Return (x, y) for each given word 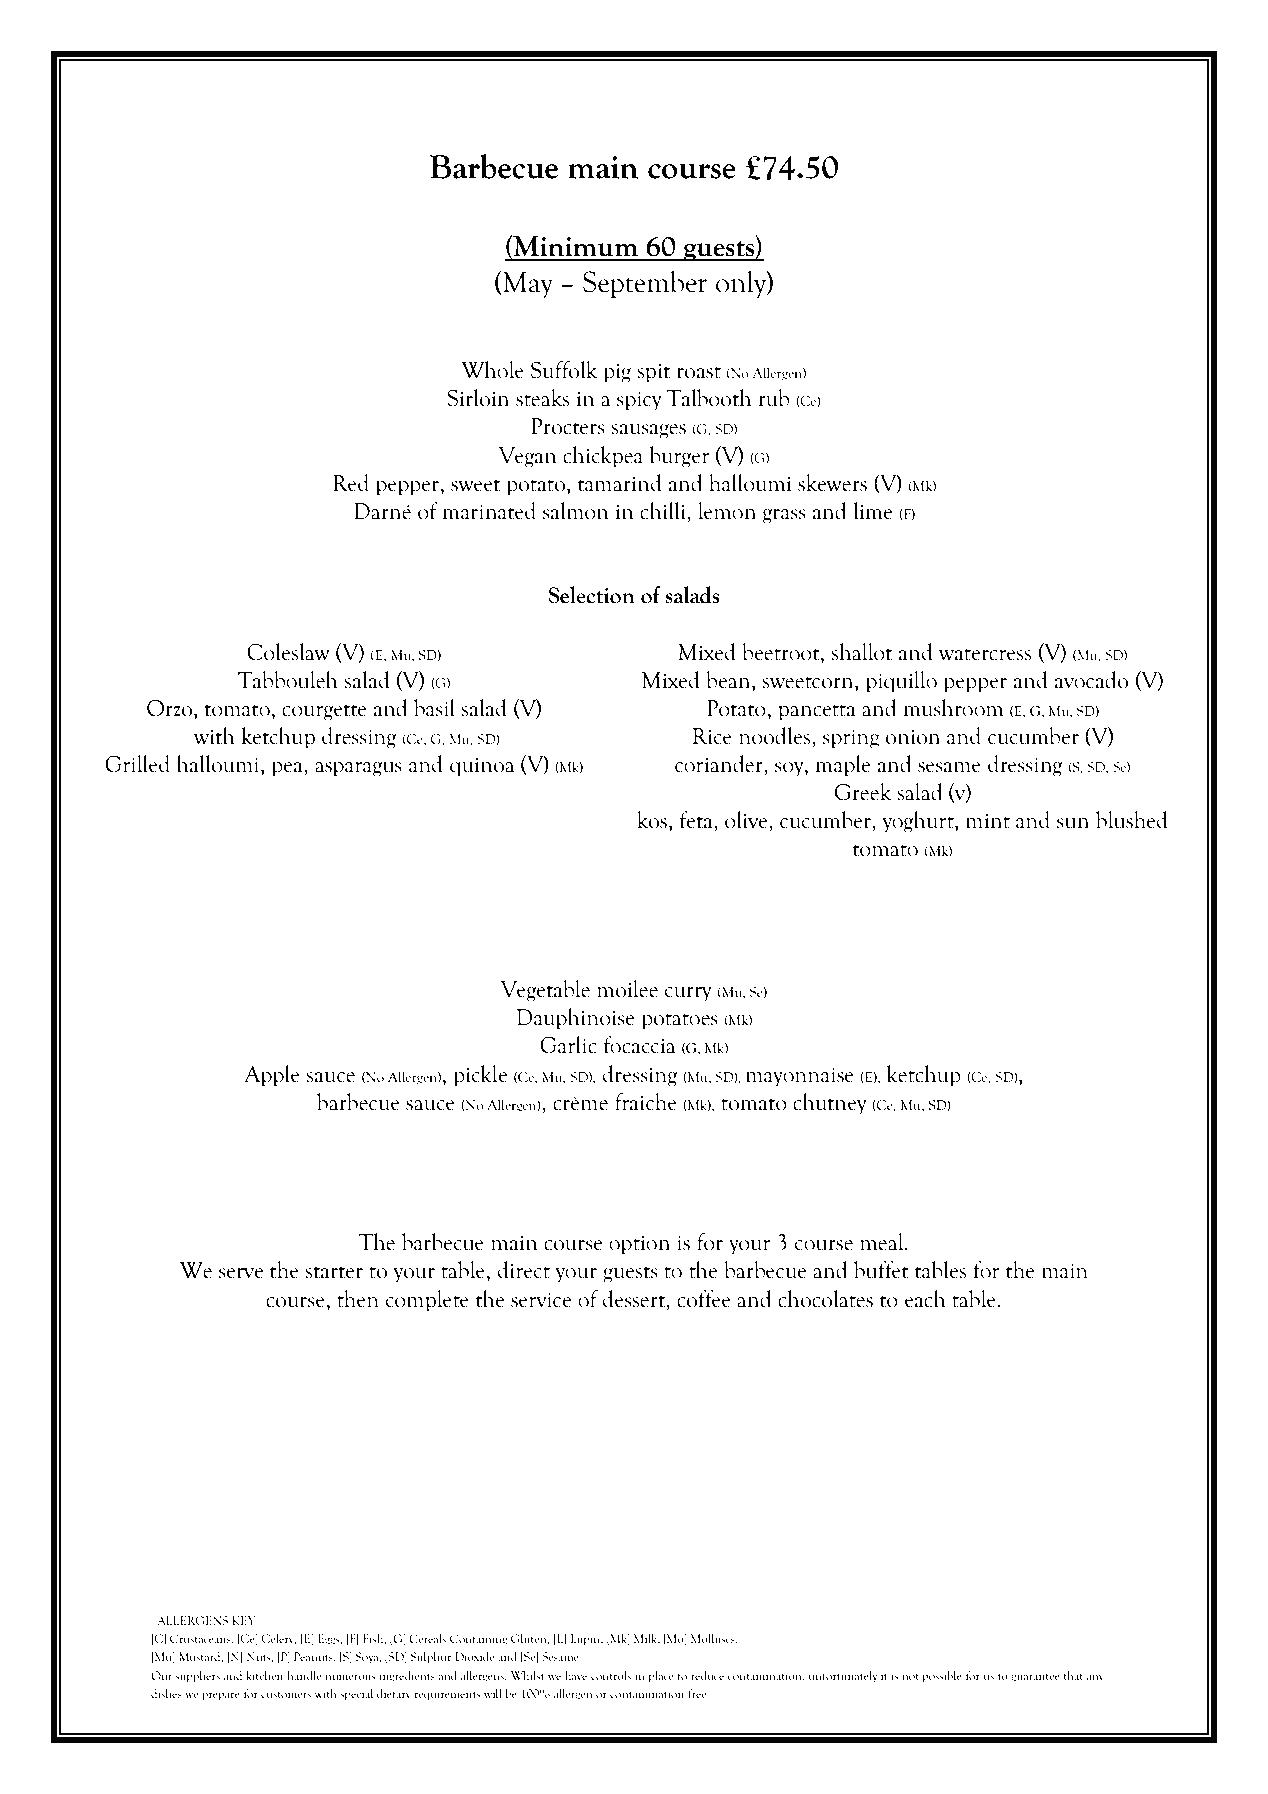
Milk (647, 1639)
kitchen (264, 1675)
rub (773, 398)
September (645, 284)
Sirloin (478, 398)
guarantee (1035, 1678)
